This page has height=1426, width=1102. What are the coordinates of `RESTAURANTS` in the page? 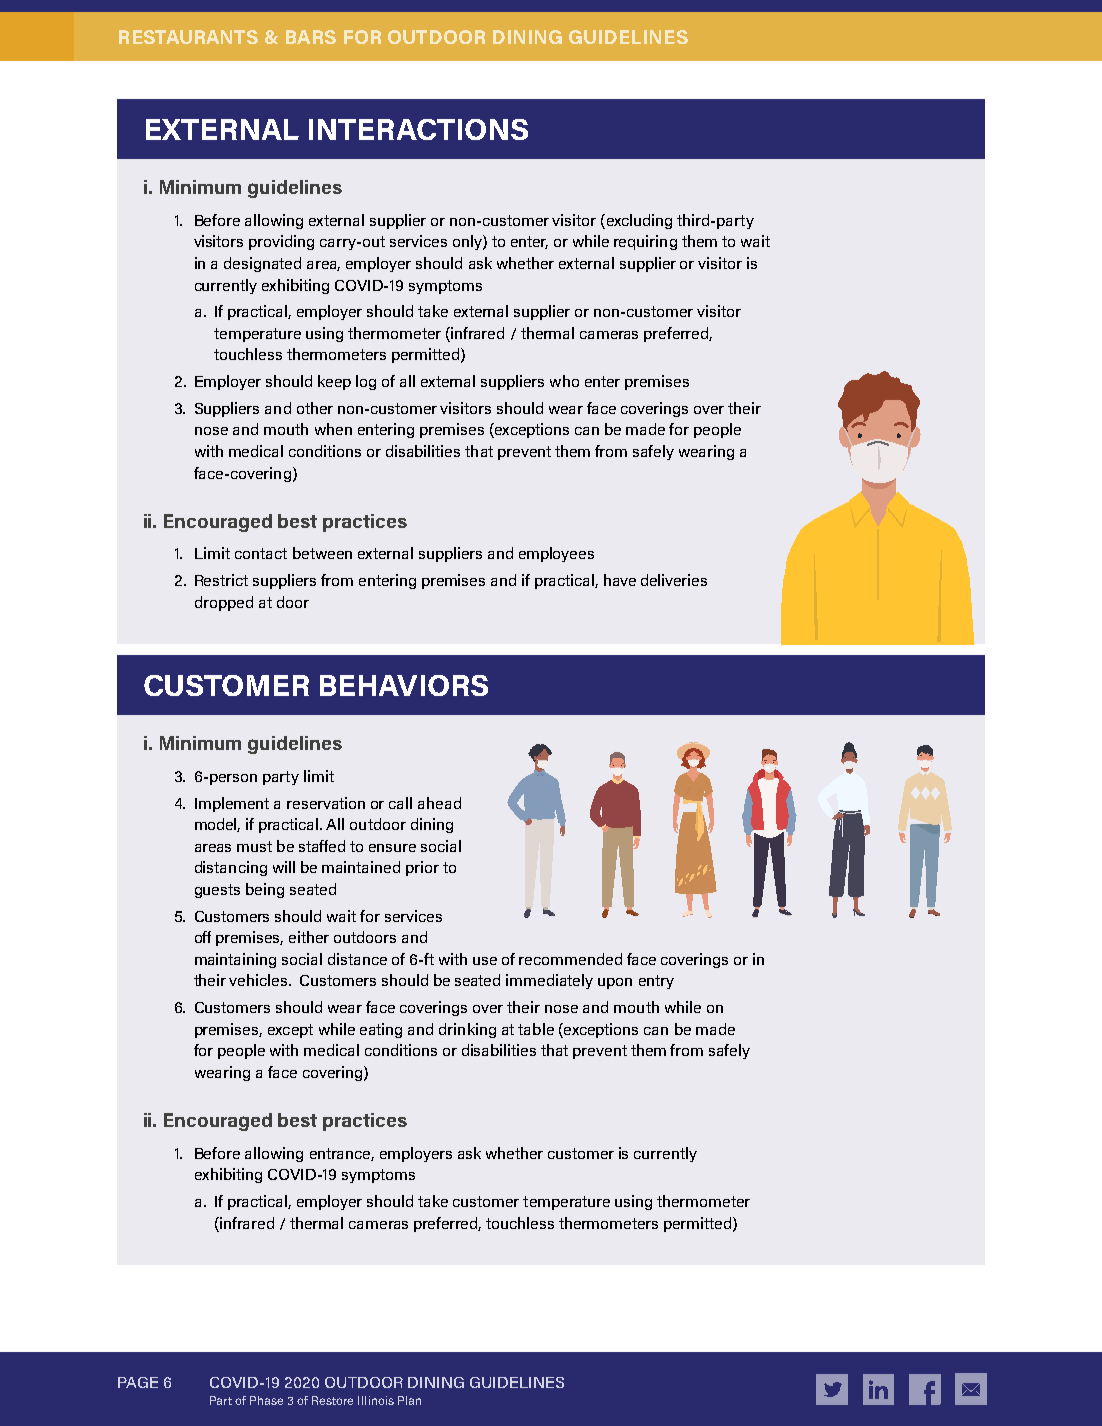 It's located at (188, 37).
